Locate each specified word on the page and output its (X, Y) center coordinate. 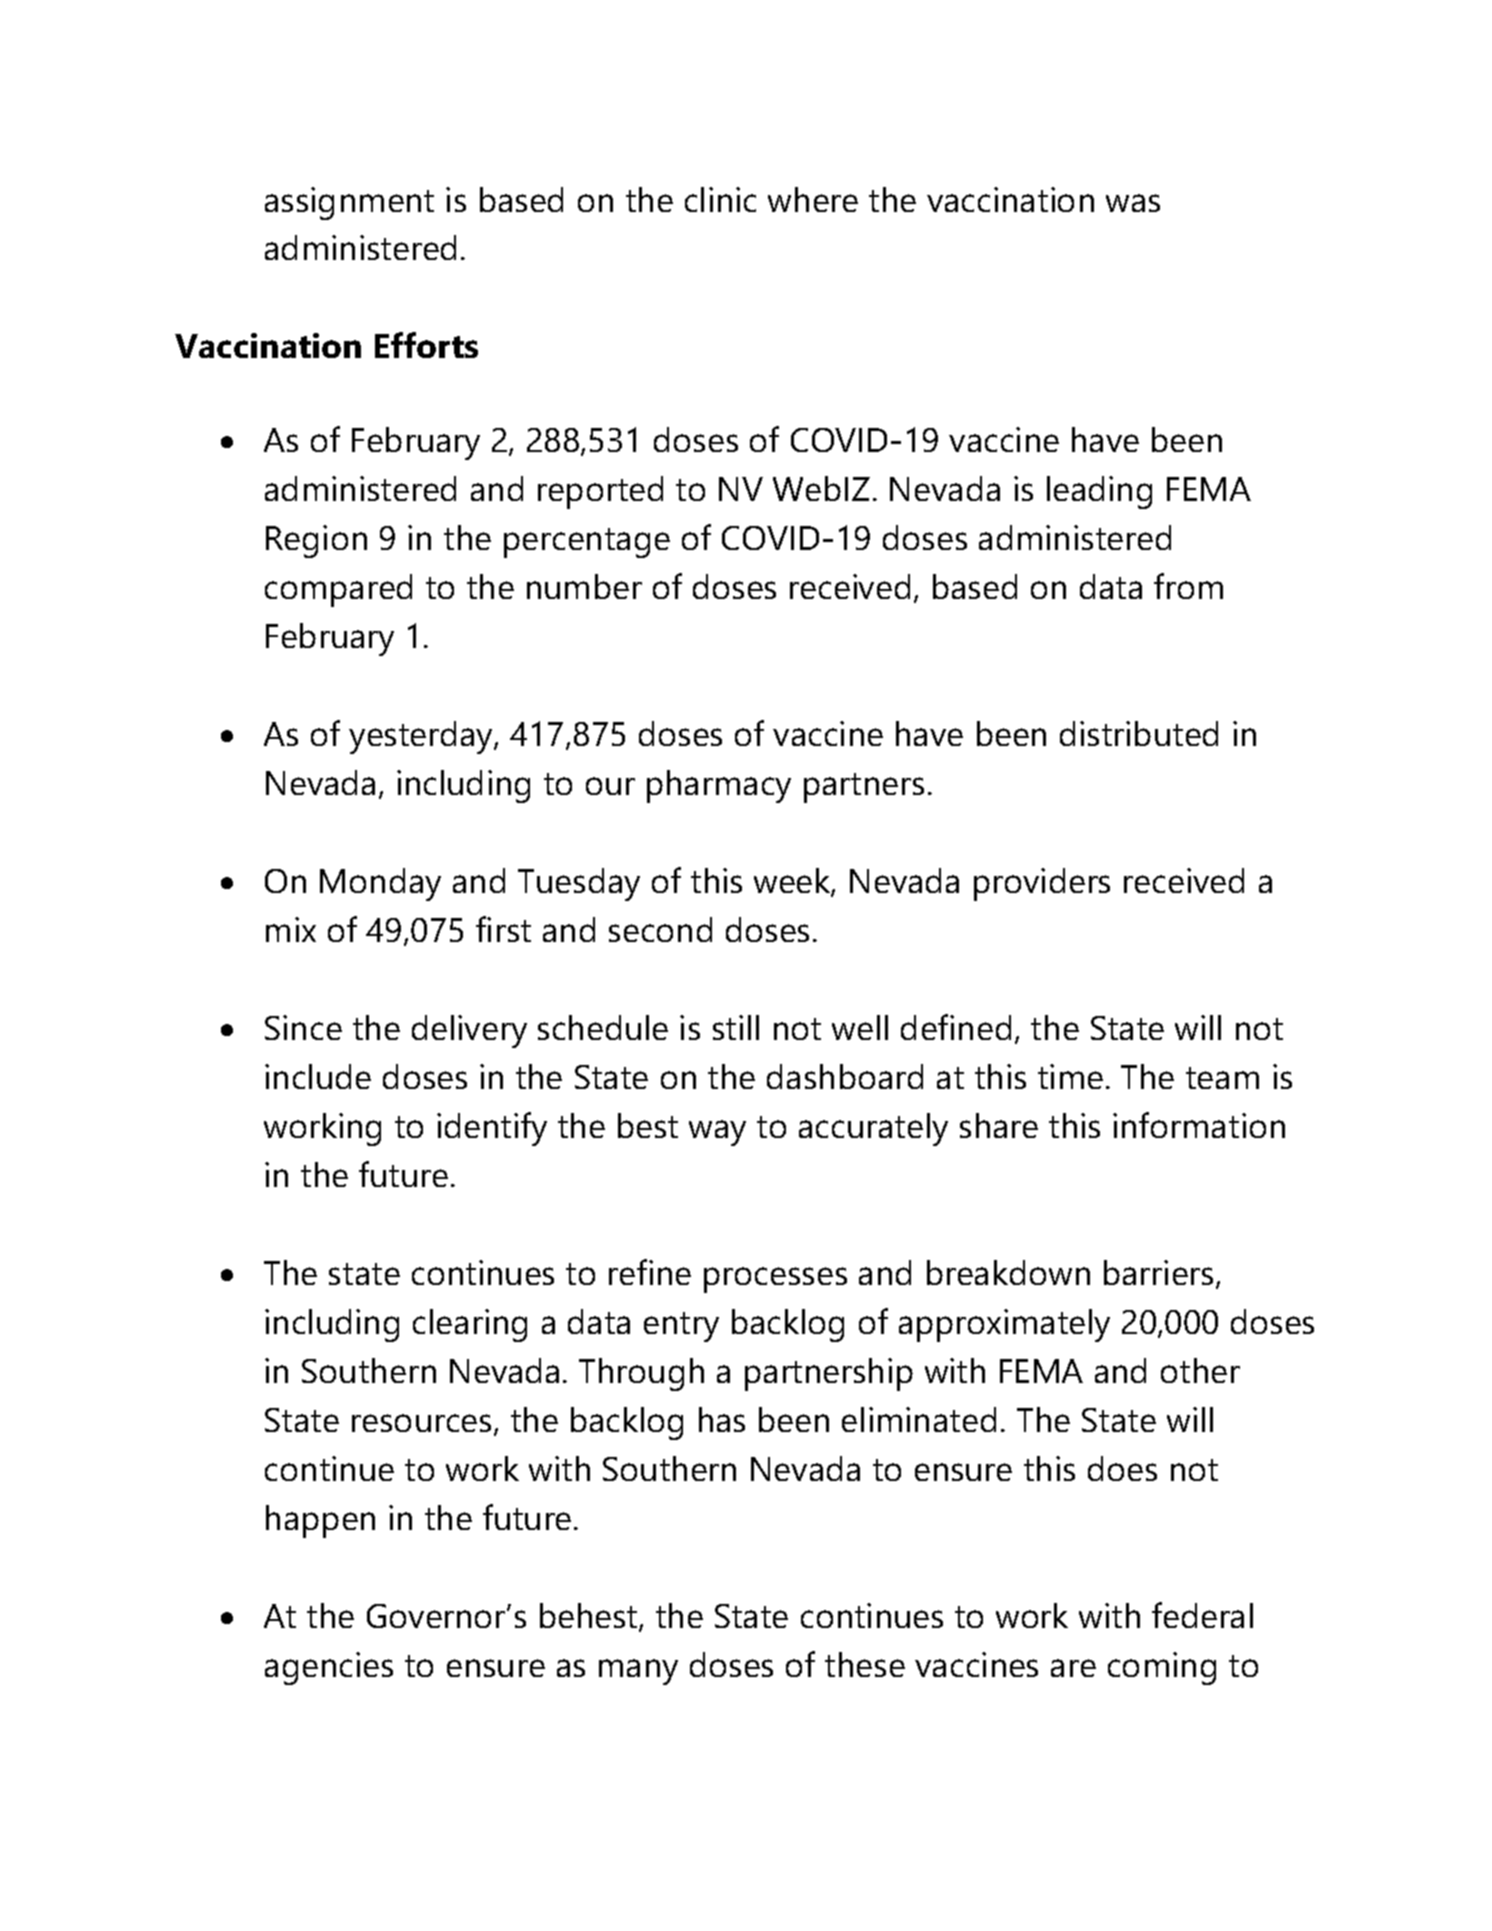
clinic (720, 199)
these (865, 1664)
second (660, 929)
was (1133, 203)
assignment (349, 203)
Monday (380, 884)
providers (1042, 884)
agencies (329, 1668)
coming (1162, 1668)
